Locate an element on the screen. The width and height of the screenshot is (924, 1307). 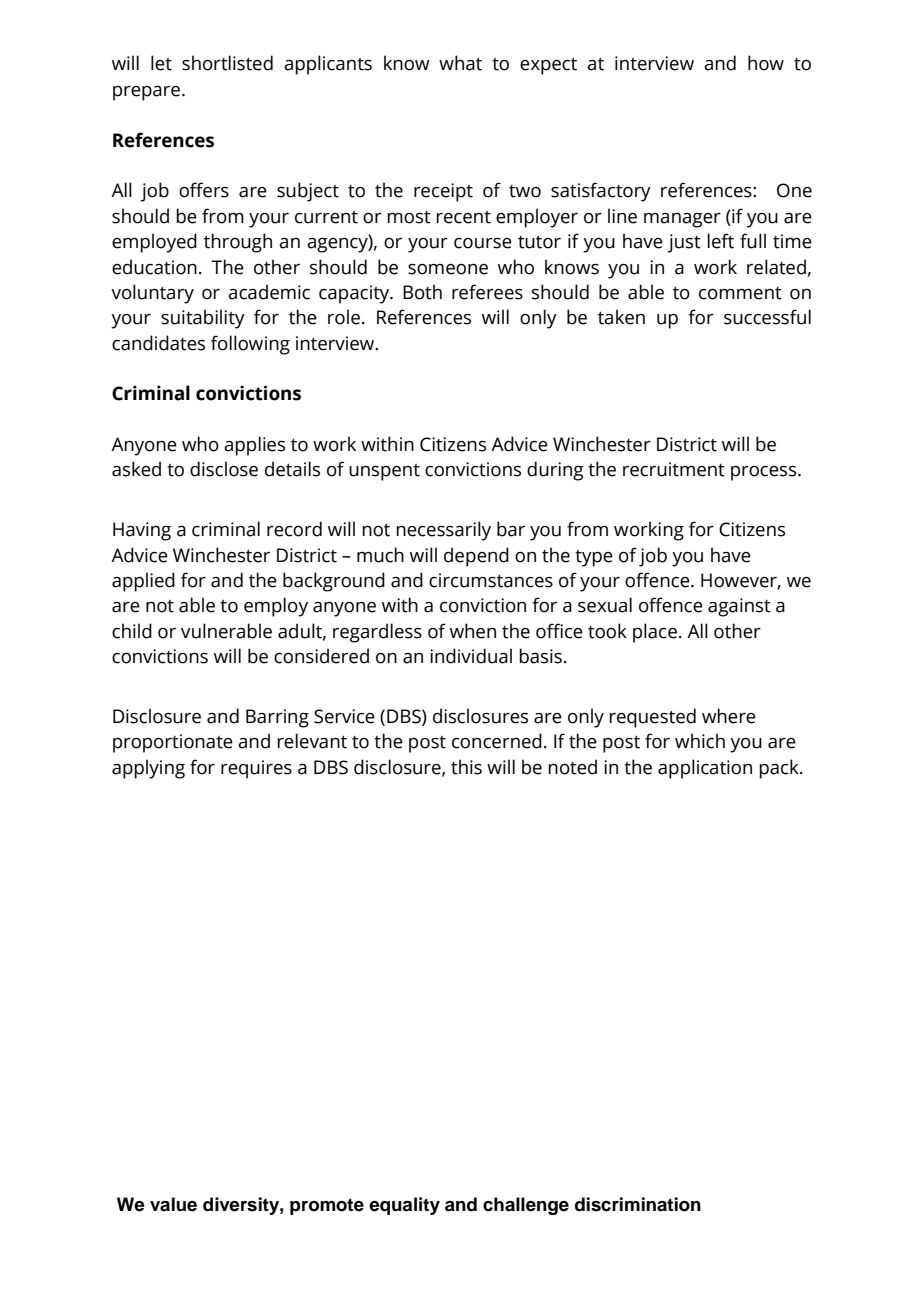
this is located at coordinates (466, 767).
